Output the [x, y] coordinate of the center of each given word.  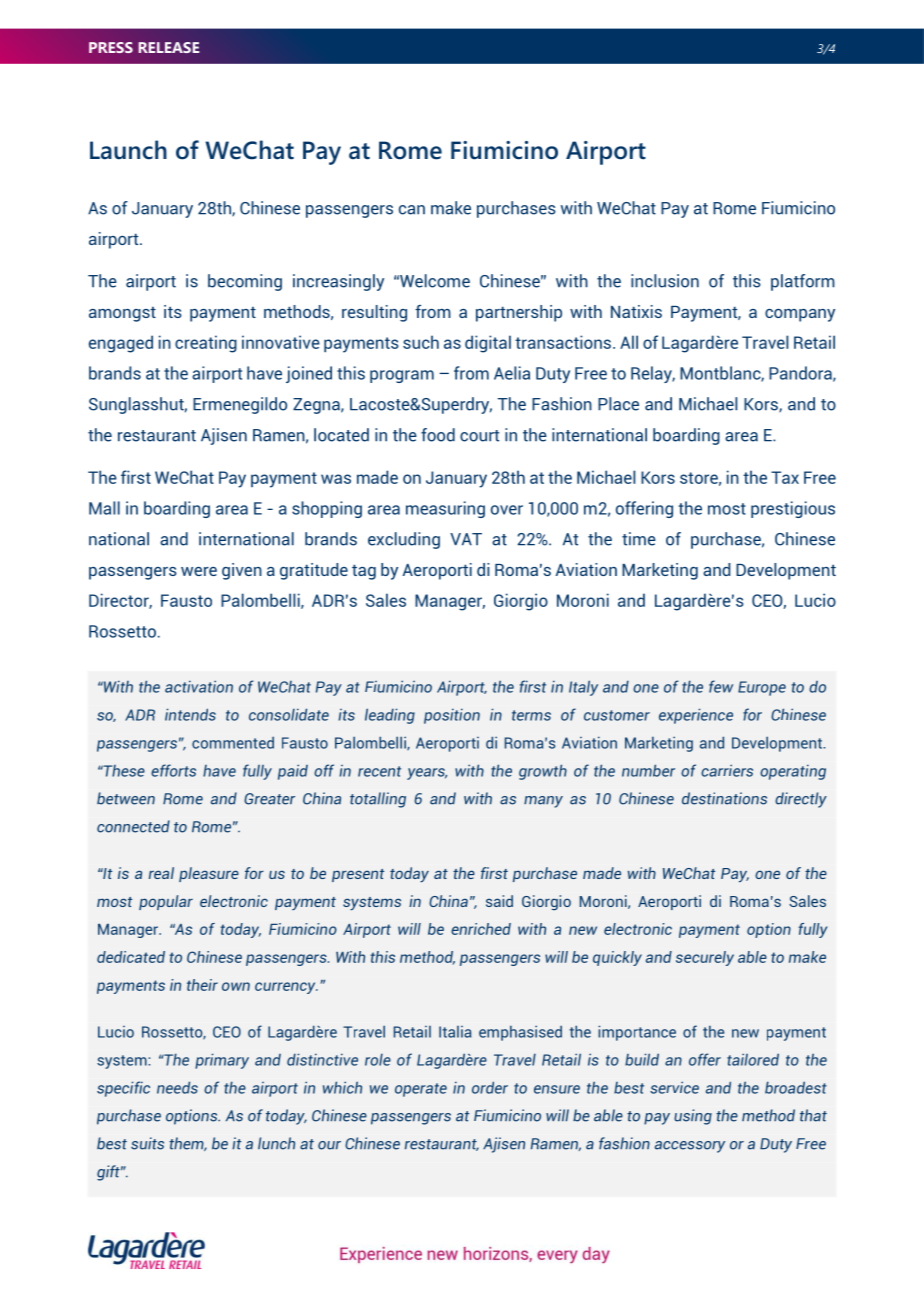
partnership [519, 313]
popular [166, 902]
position [452, 716]
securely [705, 958]
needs [177, 1087]
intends [190, 714]
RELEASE [168, 47]
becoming [245, 282]
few [721, 686]
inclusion [665, 281]
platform [803, 282]
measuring [445, 509]
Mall [104, 508]
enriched [481, 929]
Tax [785, 477]
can [412, 210]
